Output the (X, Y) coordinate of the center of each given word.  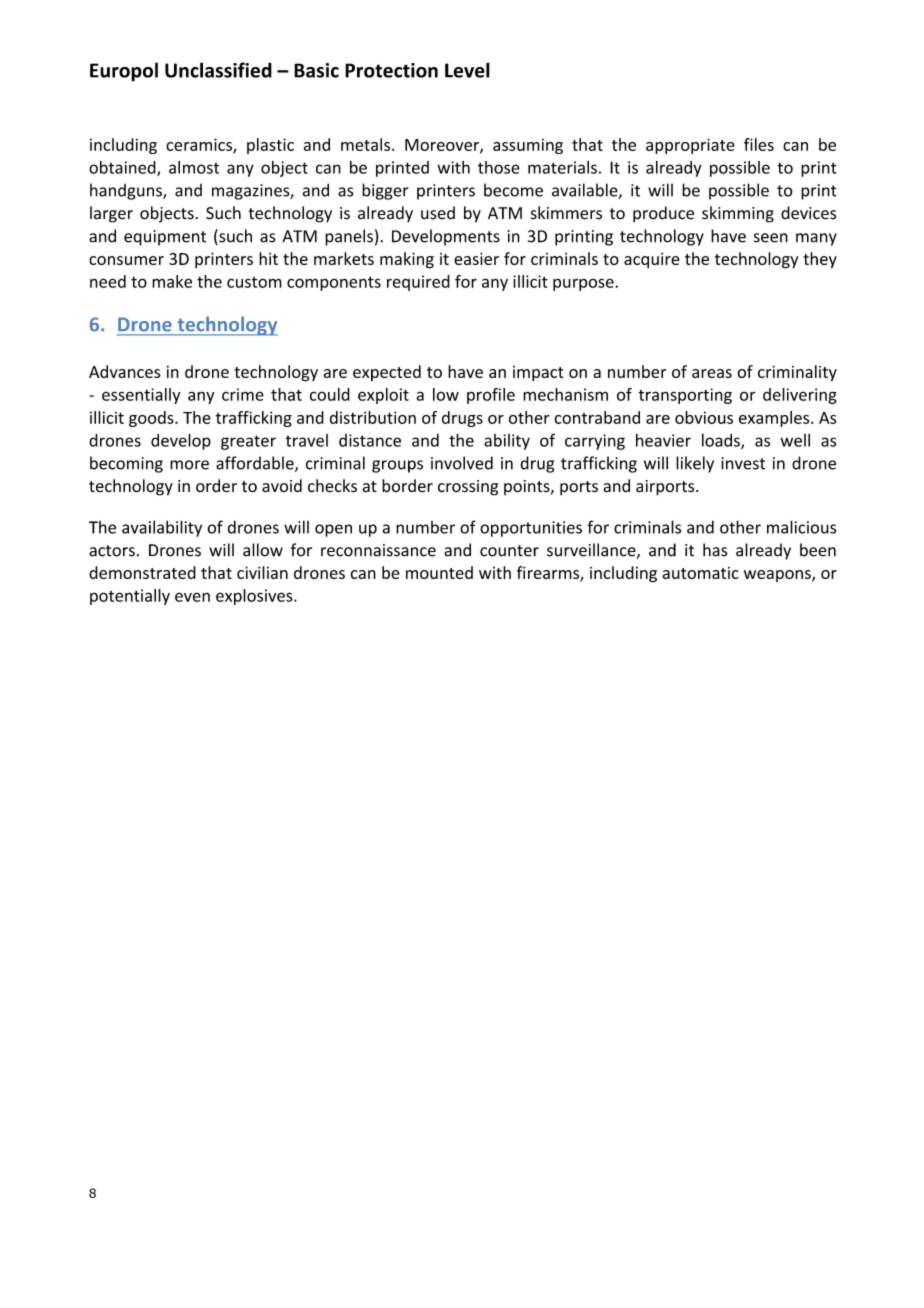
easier (476, 258)
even (192, 597)
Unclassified (218, 70)
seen (771, 238)
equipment (165, 238)
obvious (704, 417)
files (759, 144)
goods (152, 419)
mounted (439, 572)
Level (467, 70)
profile (491, 396)
